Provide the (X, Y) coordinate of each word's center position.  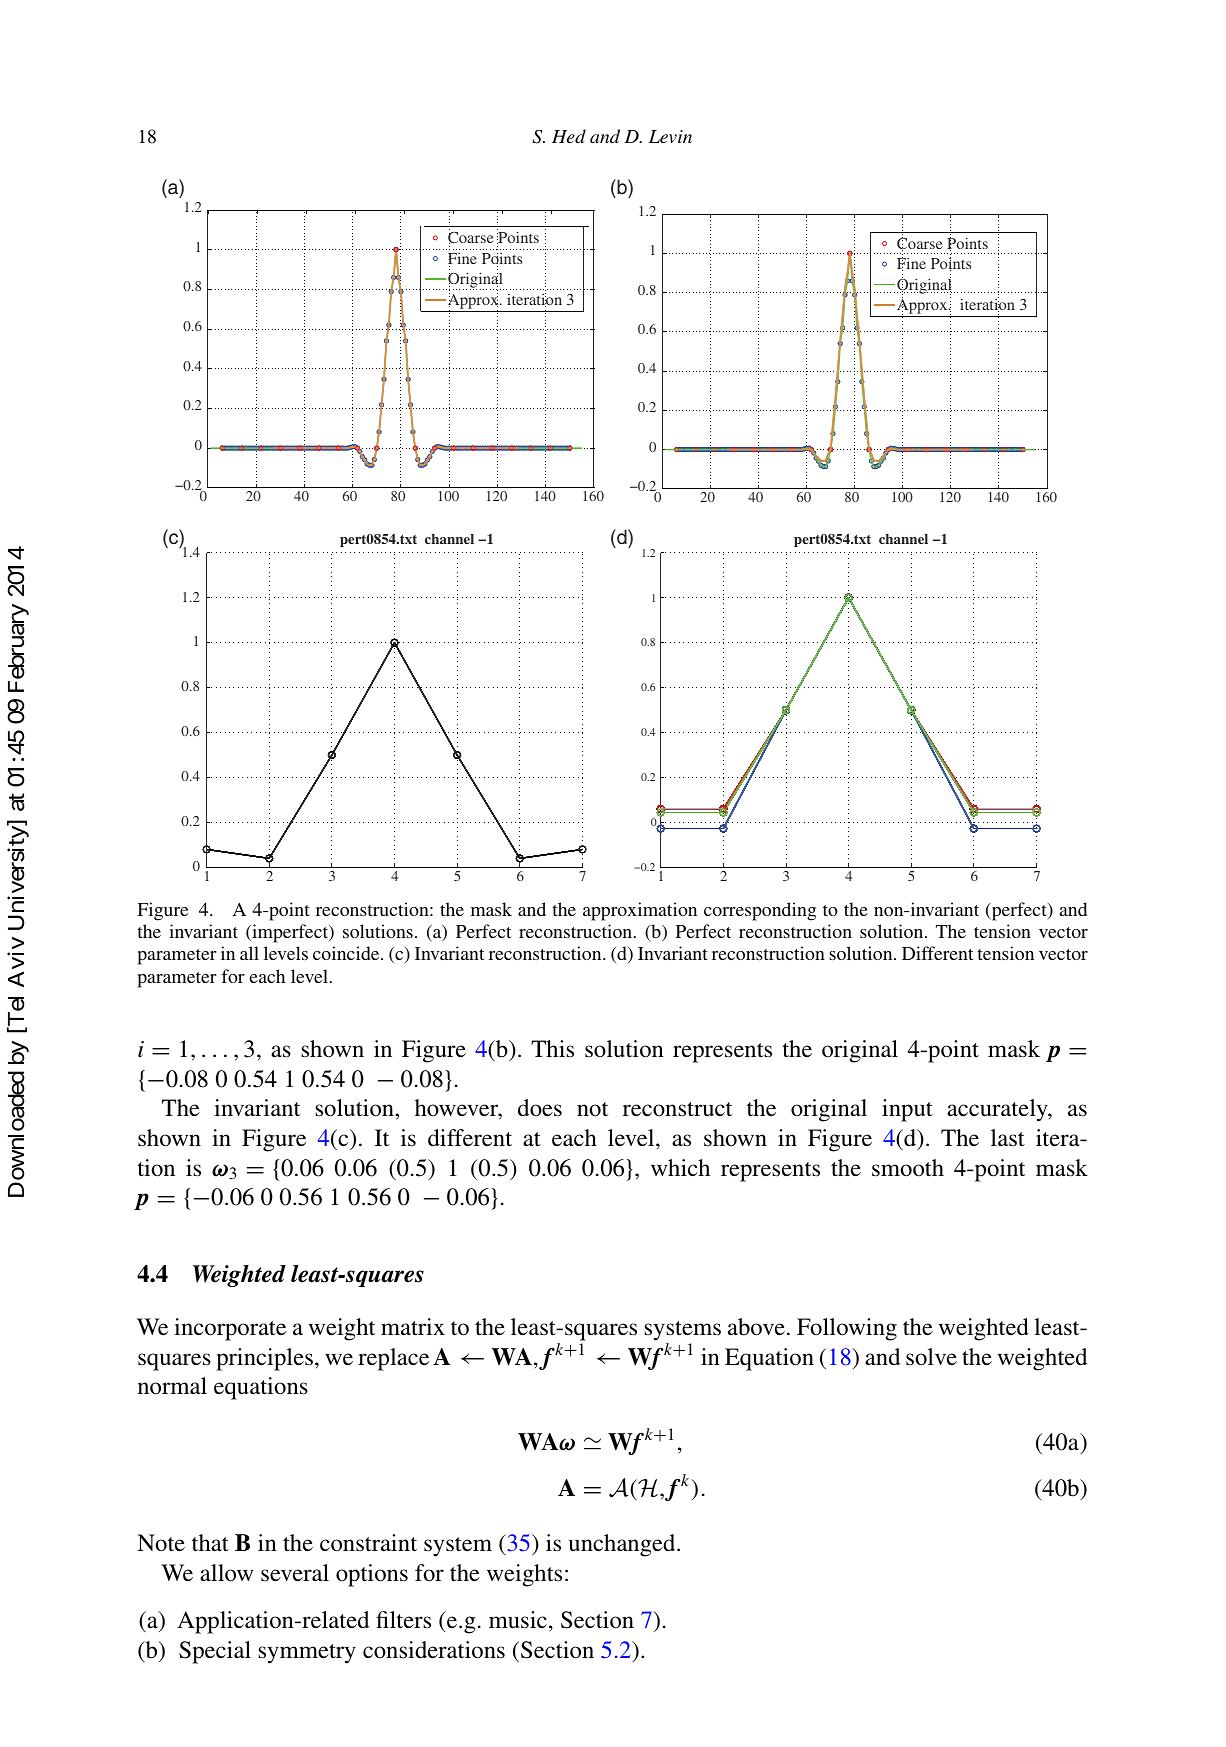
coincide (347, 953)
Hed (569, 136)
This (552, 1049)
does (540, 1108)
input (907, 1110)
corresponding (760, 911)
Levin (670, 136)
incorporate (230, 1329)
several (295, 1573)
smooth (908, 1168)
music (518, 1620)
